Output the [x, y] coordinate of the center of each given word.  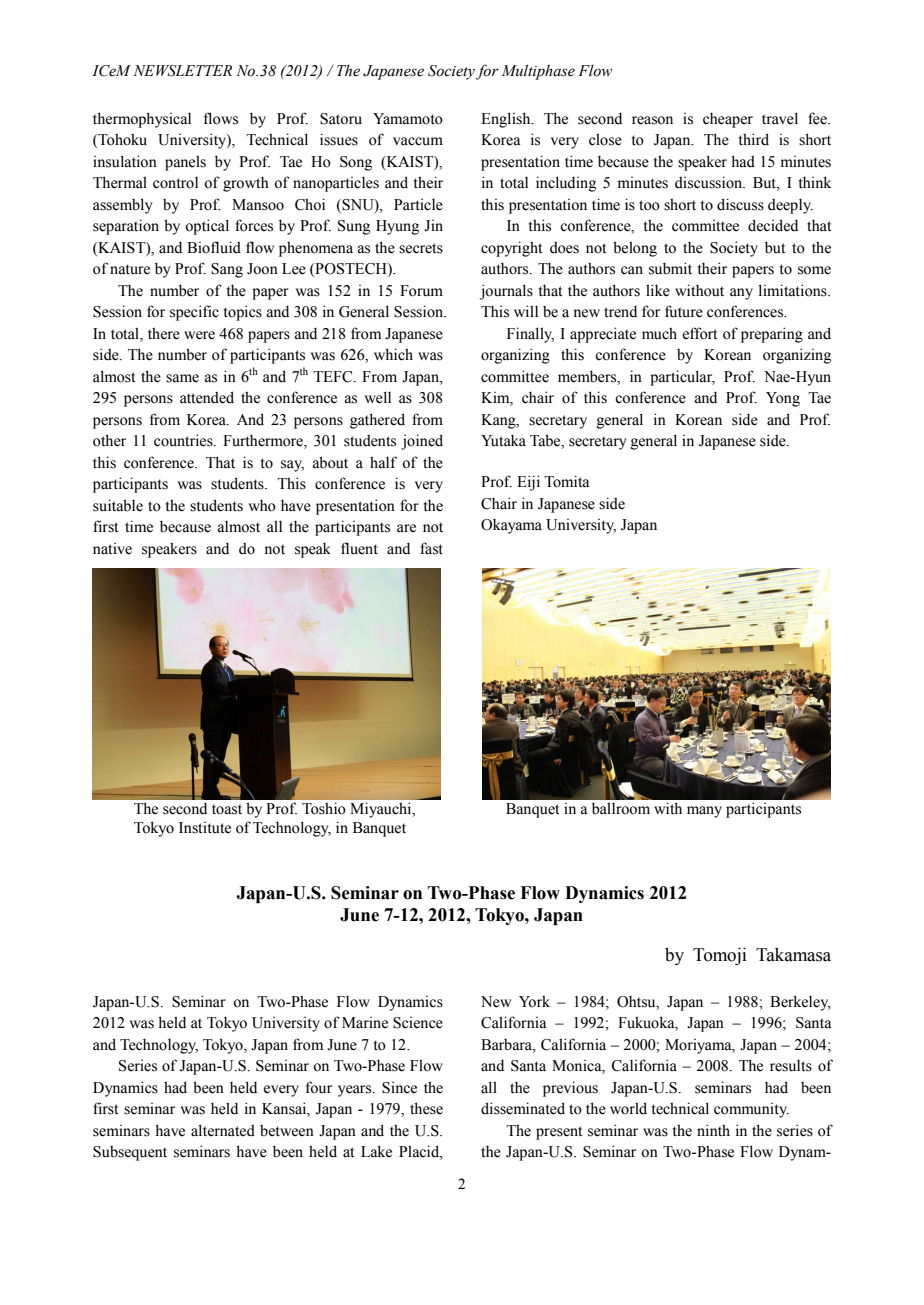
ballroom [621, 808]
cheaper [728, 120]
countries [184, 440]
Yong [783, 399]
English [507, 120]
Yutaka [503, 441]
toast [227, 809]
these [426, 1108]
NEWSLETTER [182, 71]
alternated [223, 1130]
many [704, 812]
